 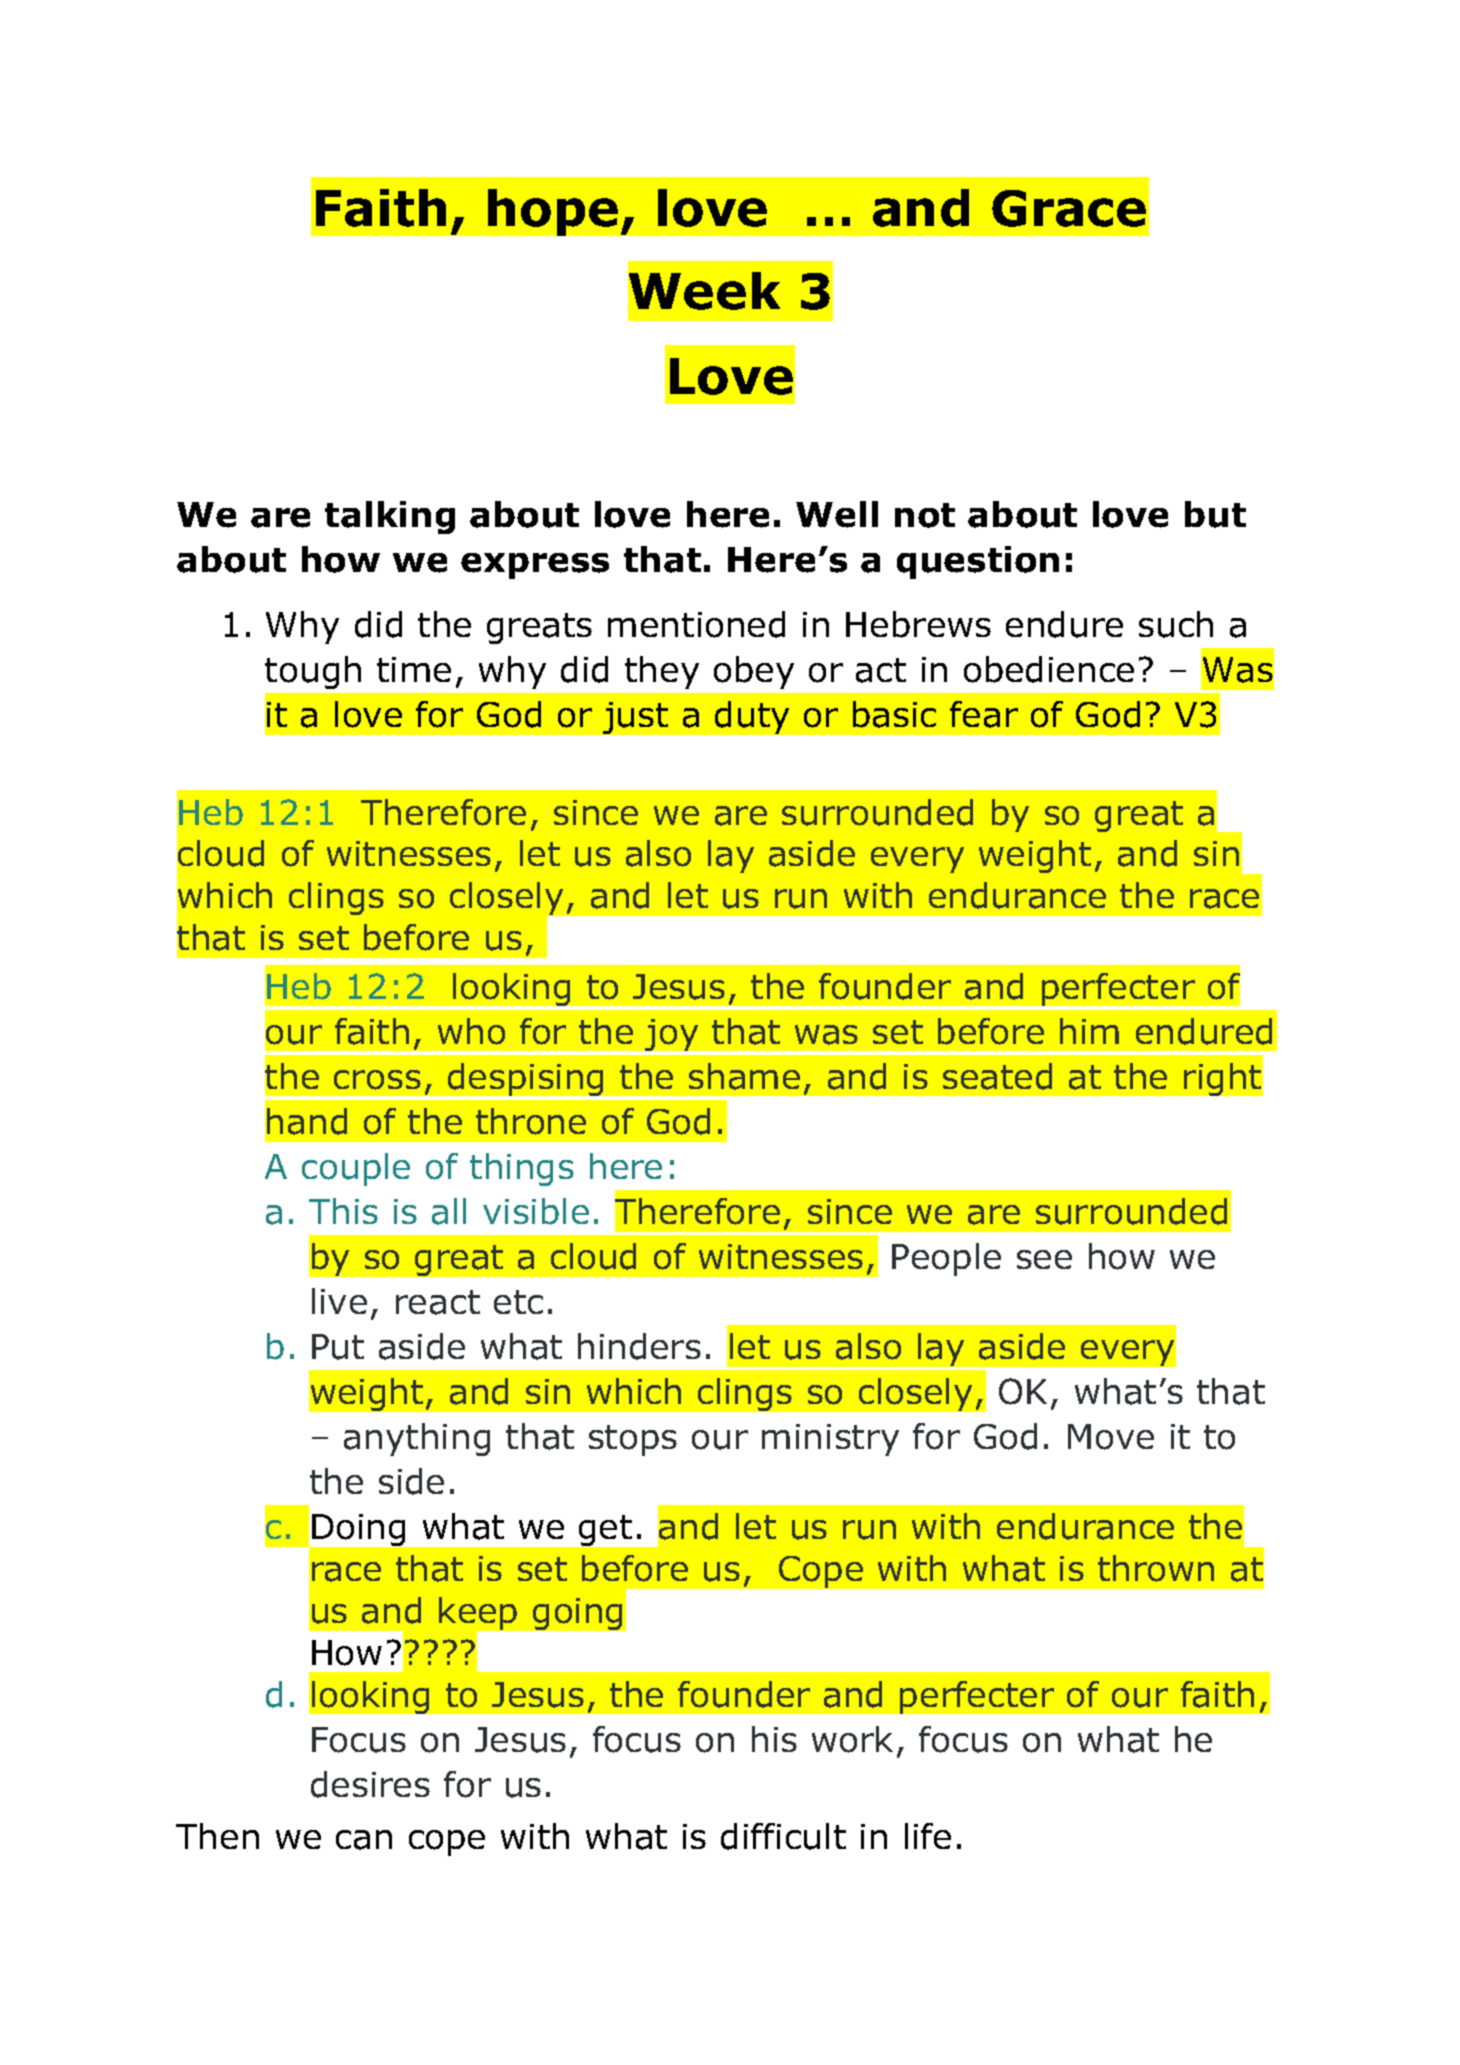 What do you see at coordinates (370, 1784) in the page?
I see `desires` at bounding box center [370, 1784].
